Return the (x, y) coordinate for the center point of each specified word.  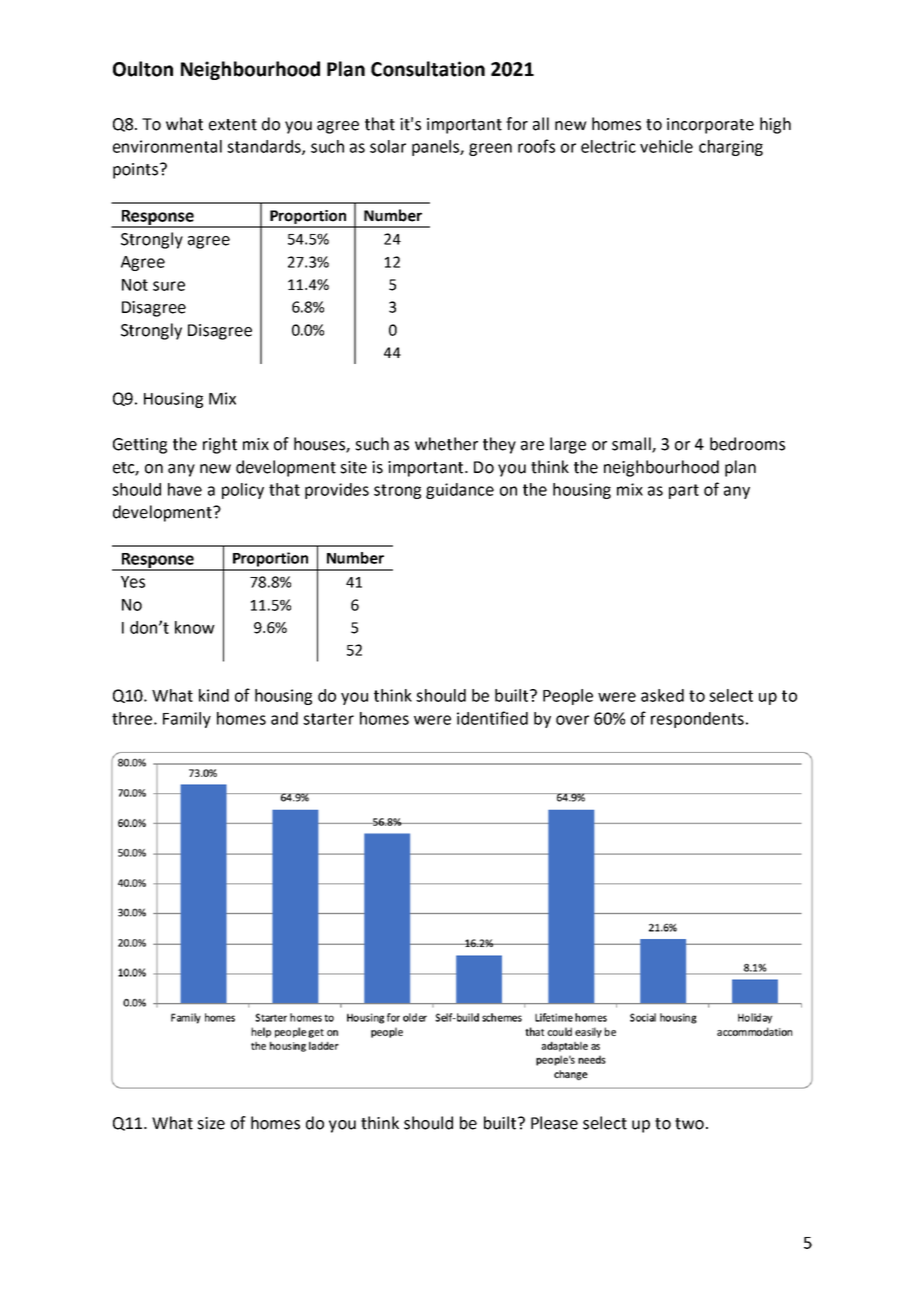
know (195, 627)
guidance (460, 491)
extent (233, 125)
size (211, 1123)
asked (662, 695)
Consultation (428, 69)
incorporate (710, 126)
